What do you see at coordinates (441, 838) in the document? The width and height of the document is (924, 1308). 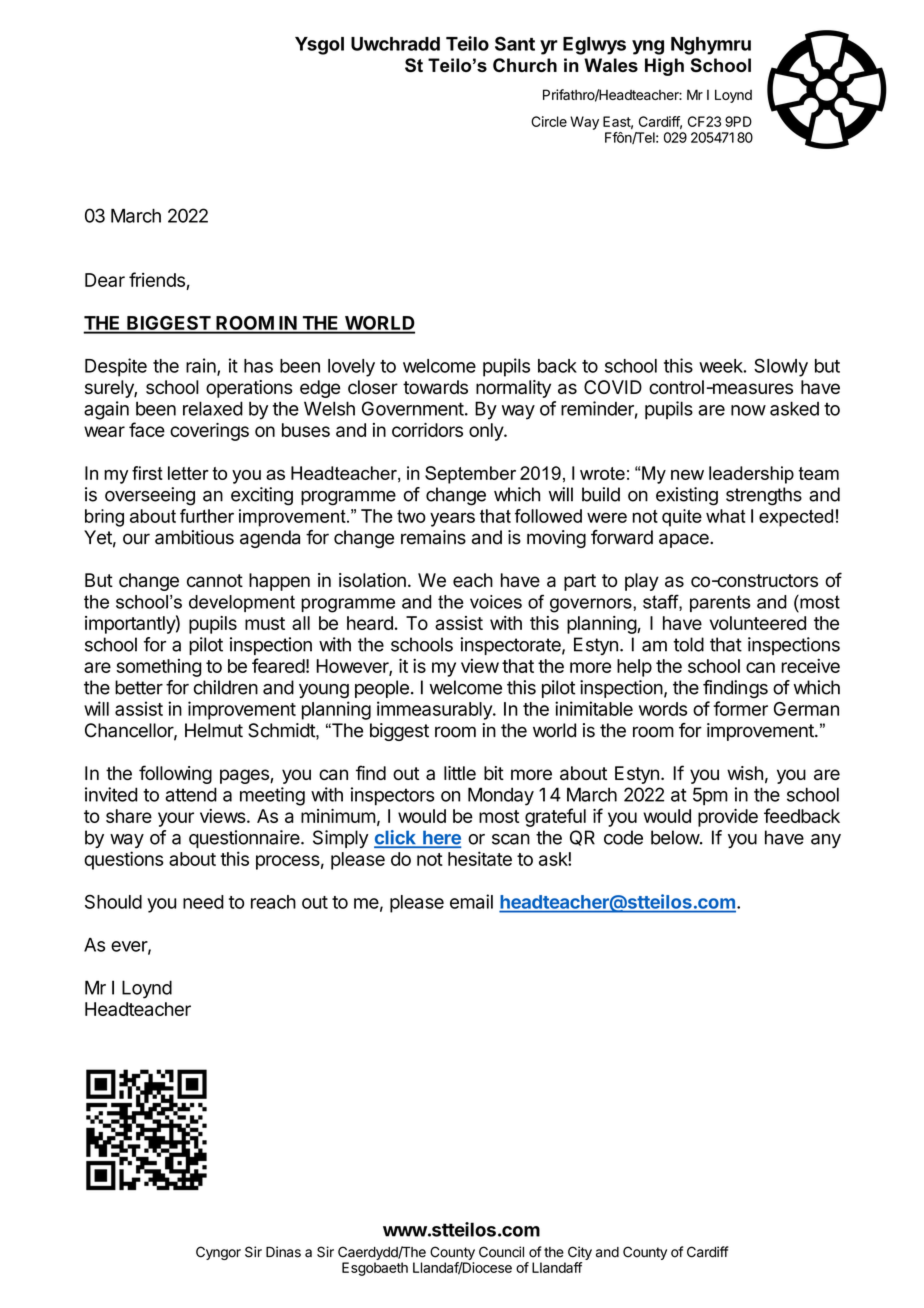 I see `here` at bounding box center [441, 838].
